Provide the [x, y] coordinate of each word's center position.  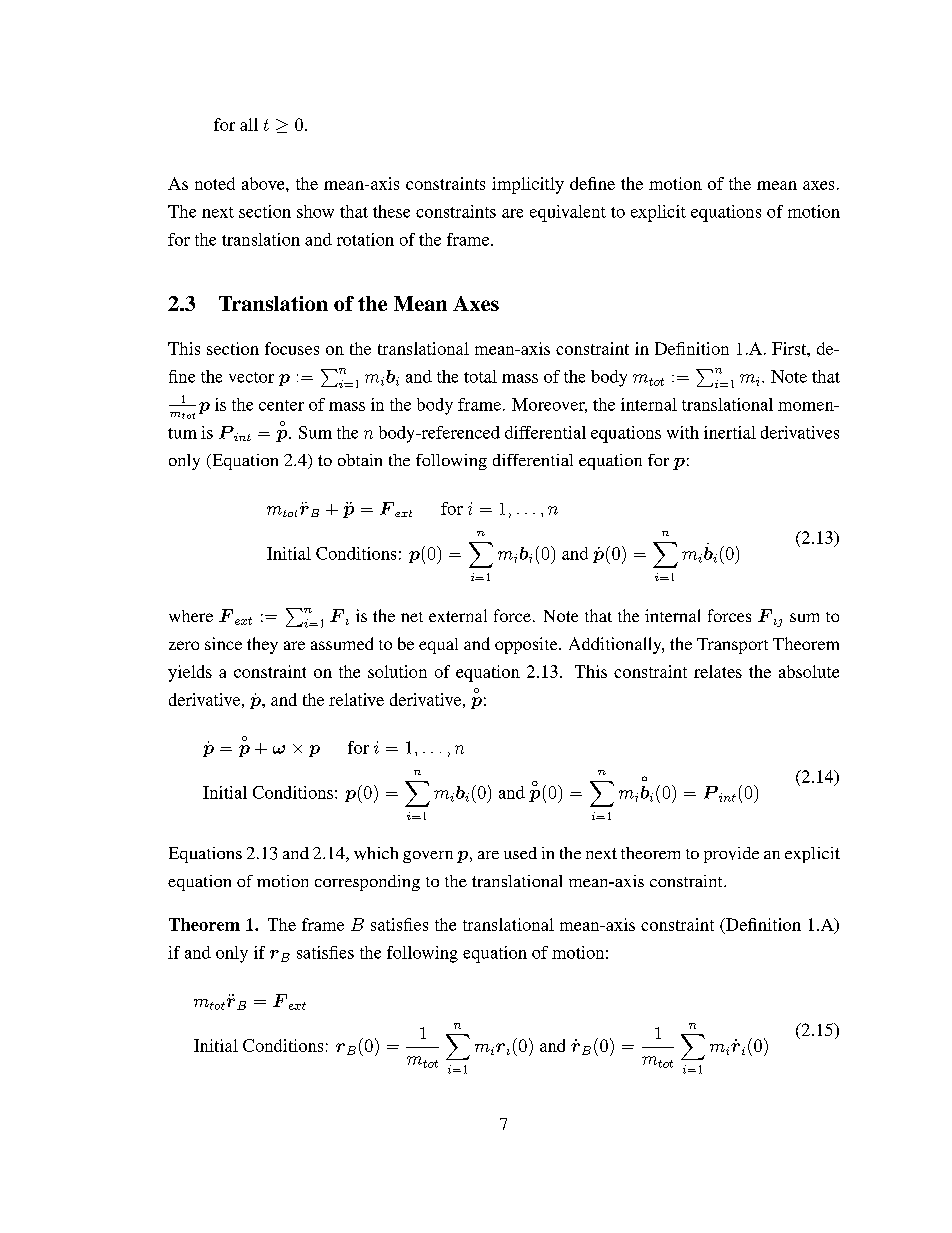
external [458, 615]
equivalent [568, 213]
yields [190, 673]
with [683, 432]
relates [718, 671]
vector [251, 377]
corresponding [367, 883]
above [264, 183]
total [480, 376]
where [191, 616]
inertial [730, 432]
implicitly [528, 185]
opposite [527, 645]
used [520, 853]
